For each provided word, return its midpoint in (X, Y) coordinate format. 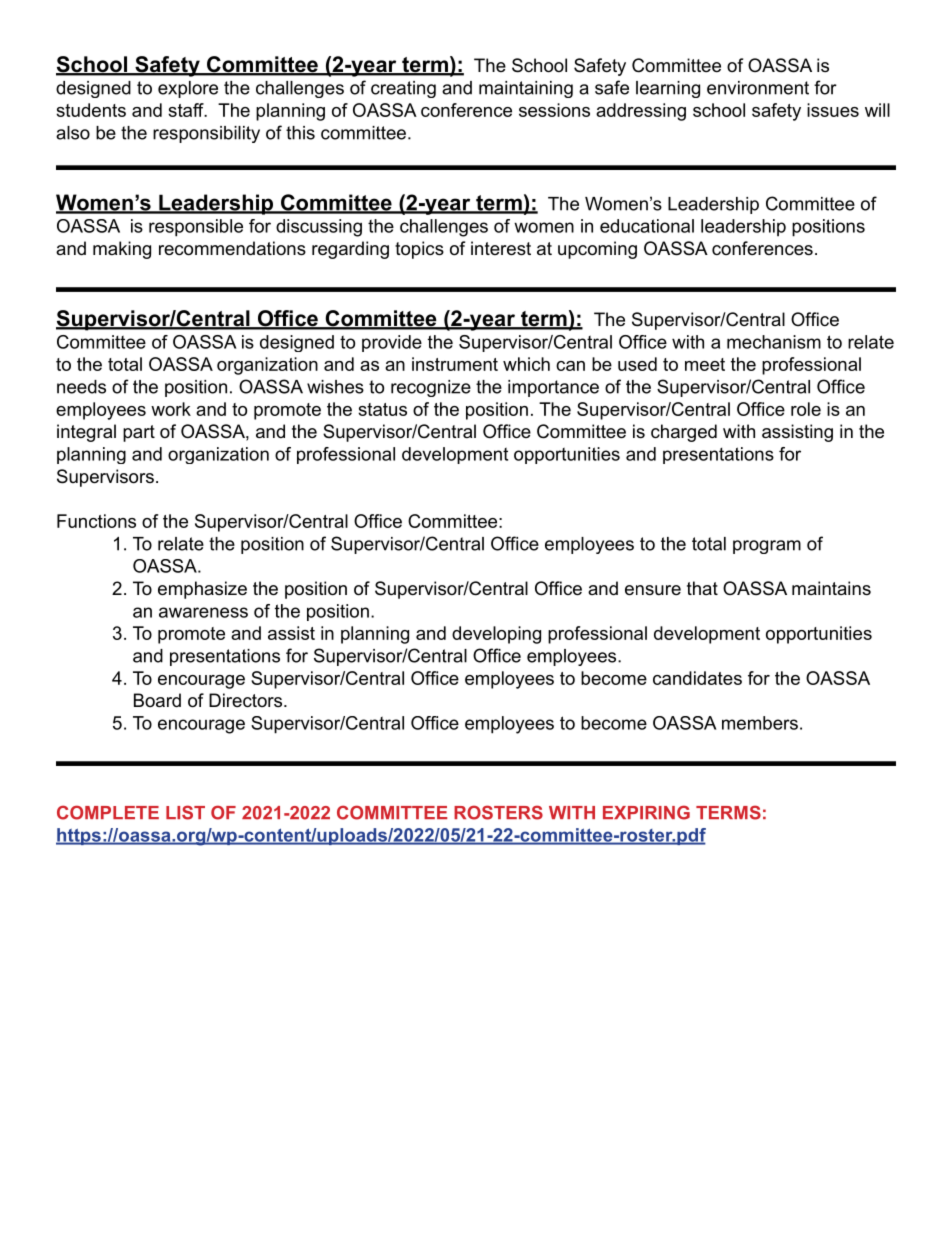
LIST (185, 812)
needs (81, 387)
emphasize (202, 590)
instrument (455, 364)
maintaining (526, 89)
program (767, 547)
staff (187, 110)
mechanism (774, 342)
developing (496, 635)
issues (833, 110)
